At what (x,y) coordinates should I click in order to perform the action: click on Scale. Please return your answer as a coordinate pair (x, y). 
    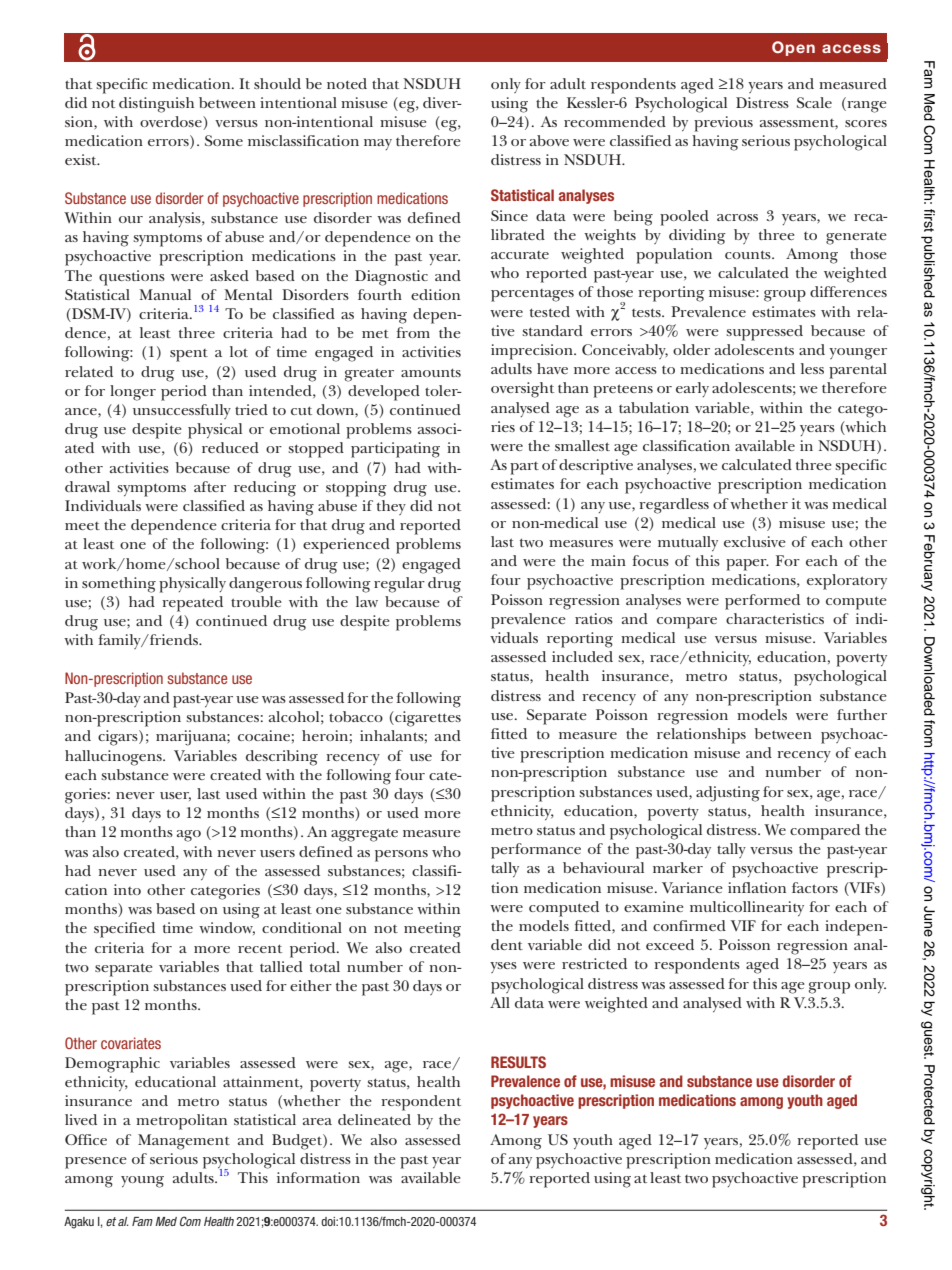
    Looking at the image, I should click on (814, 102).
